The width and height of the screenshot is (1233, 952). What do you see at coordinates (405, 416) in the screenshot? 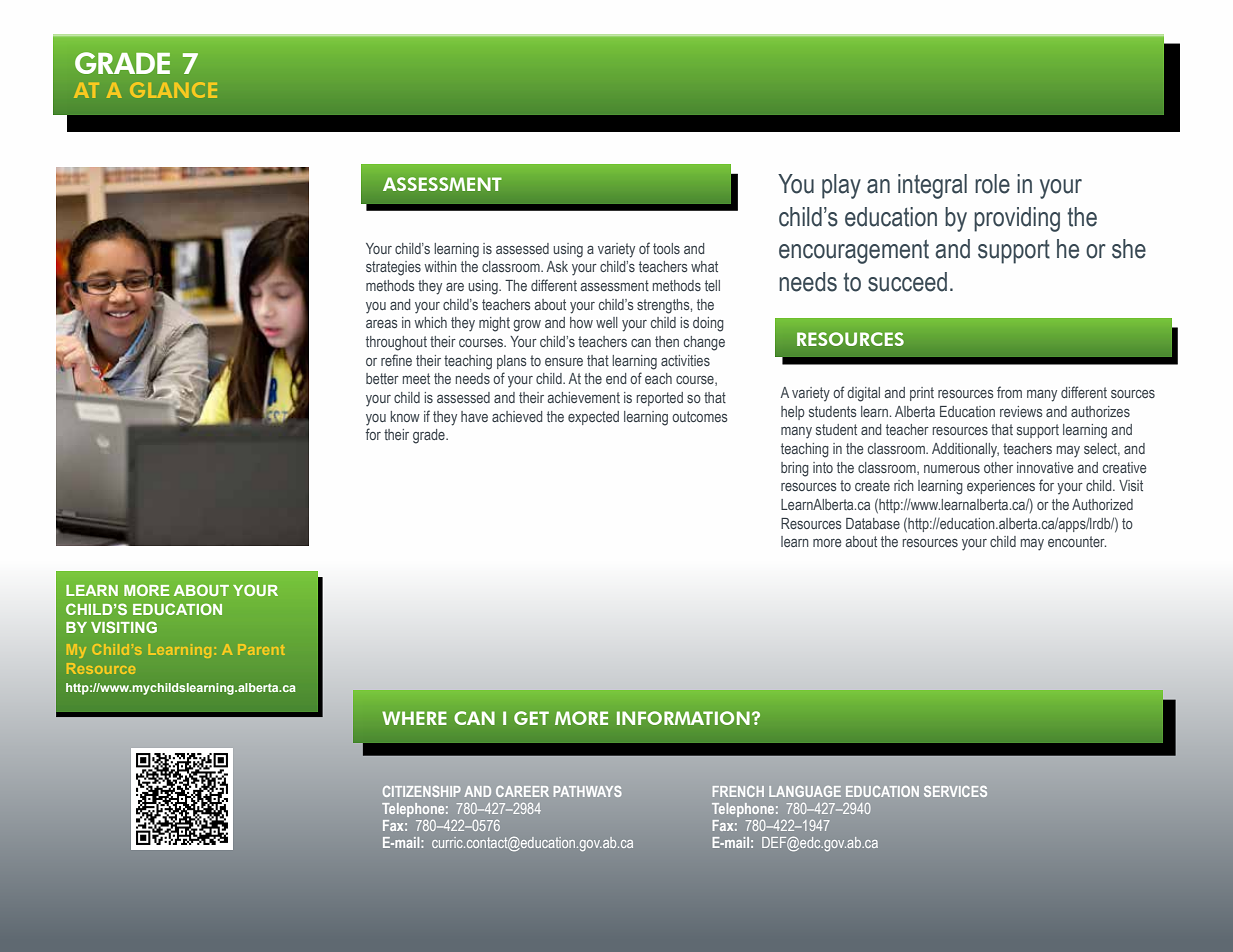
I see `know` at bounding box center [405, 416].
